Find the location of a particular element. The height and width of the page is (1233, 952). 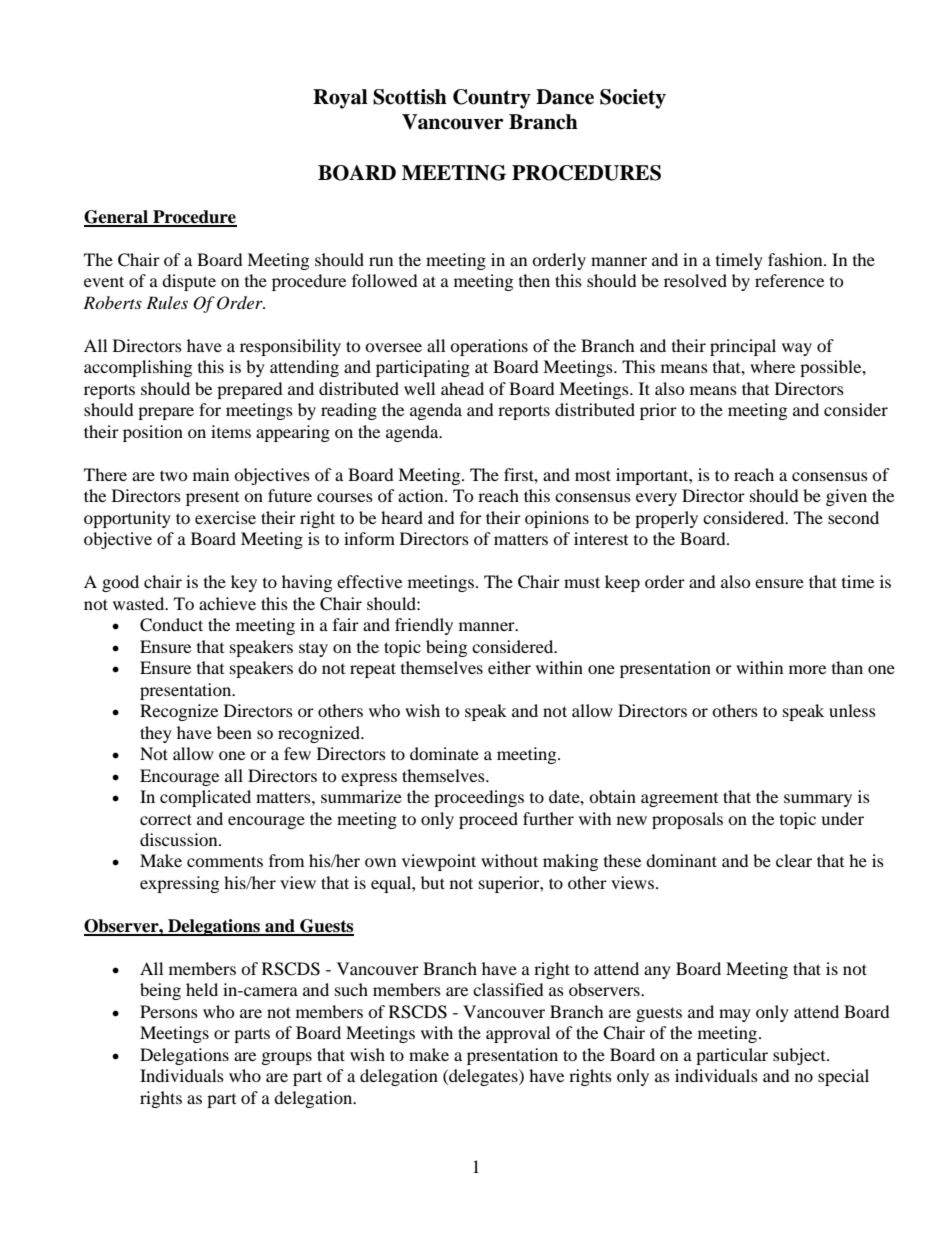

Society is located at coordinates (633, 99).
